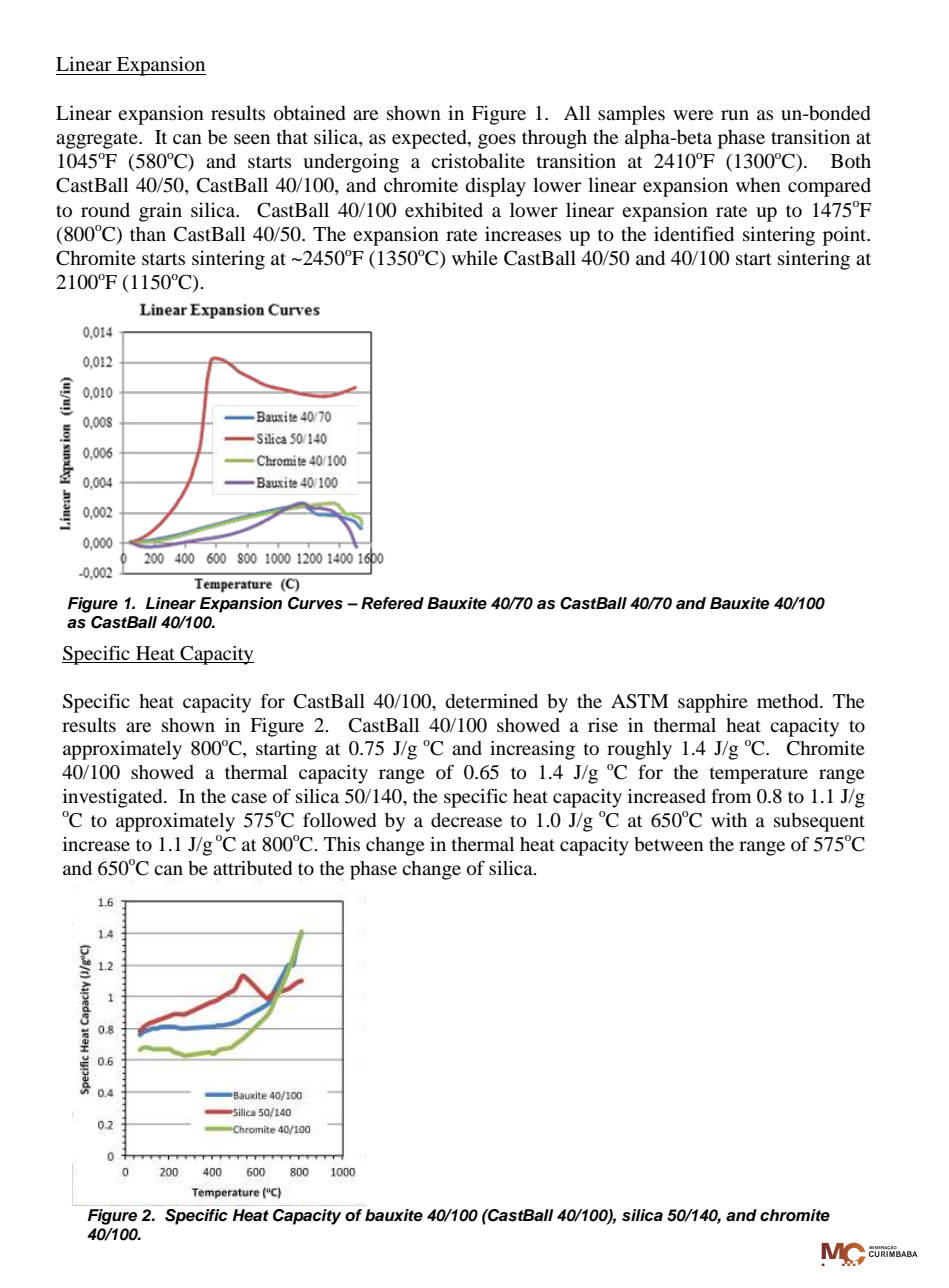 The width and height of the document is (949, 1288). I want to click on run, so click(735, 115).
